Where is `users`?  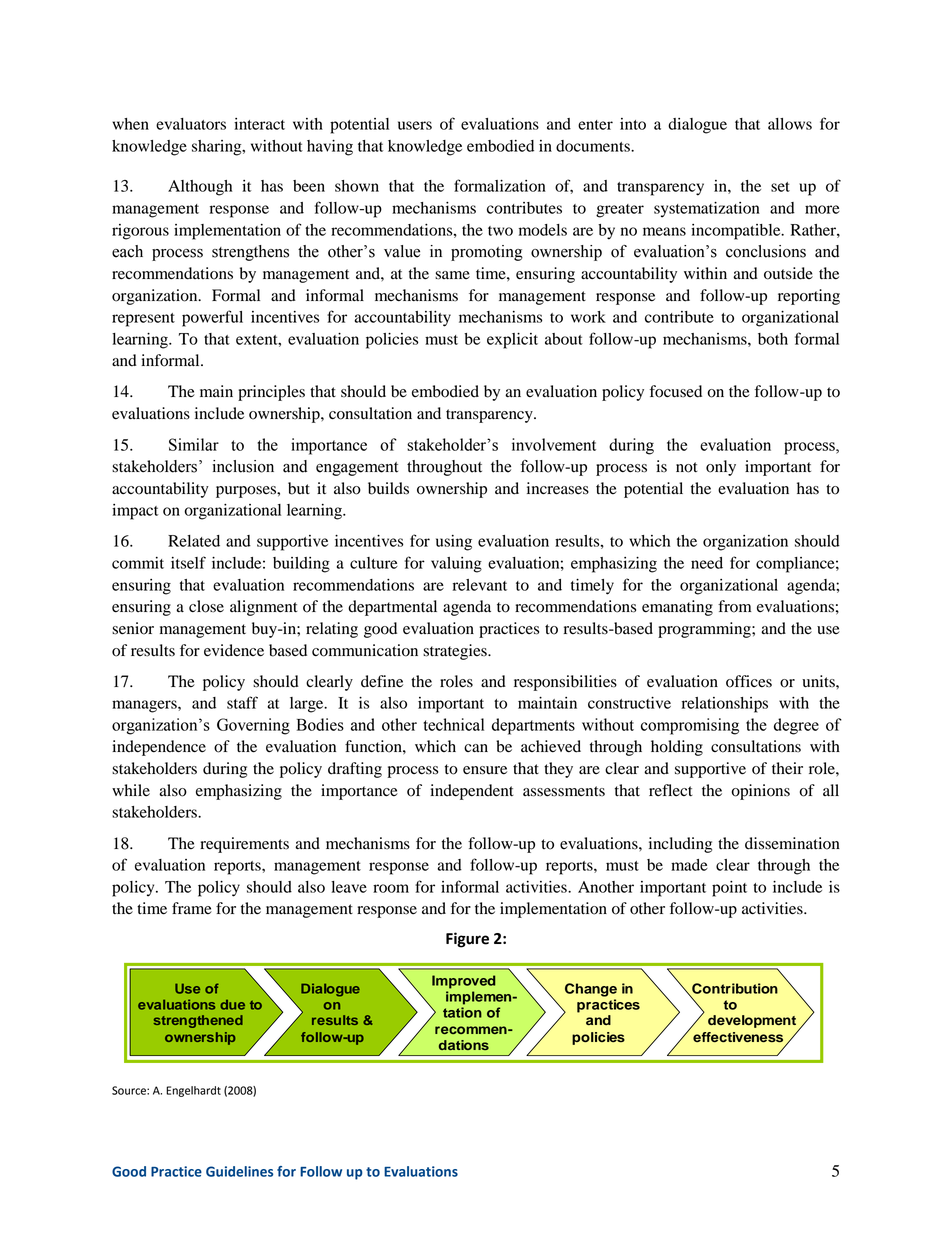
users is located at coordinates (415, 125).
